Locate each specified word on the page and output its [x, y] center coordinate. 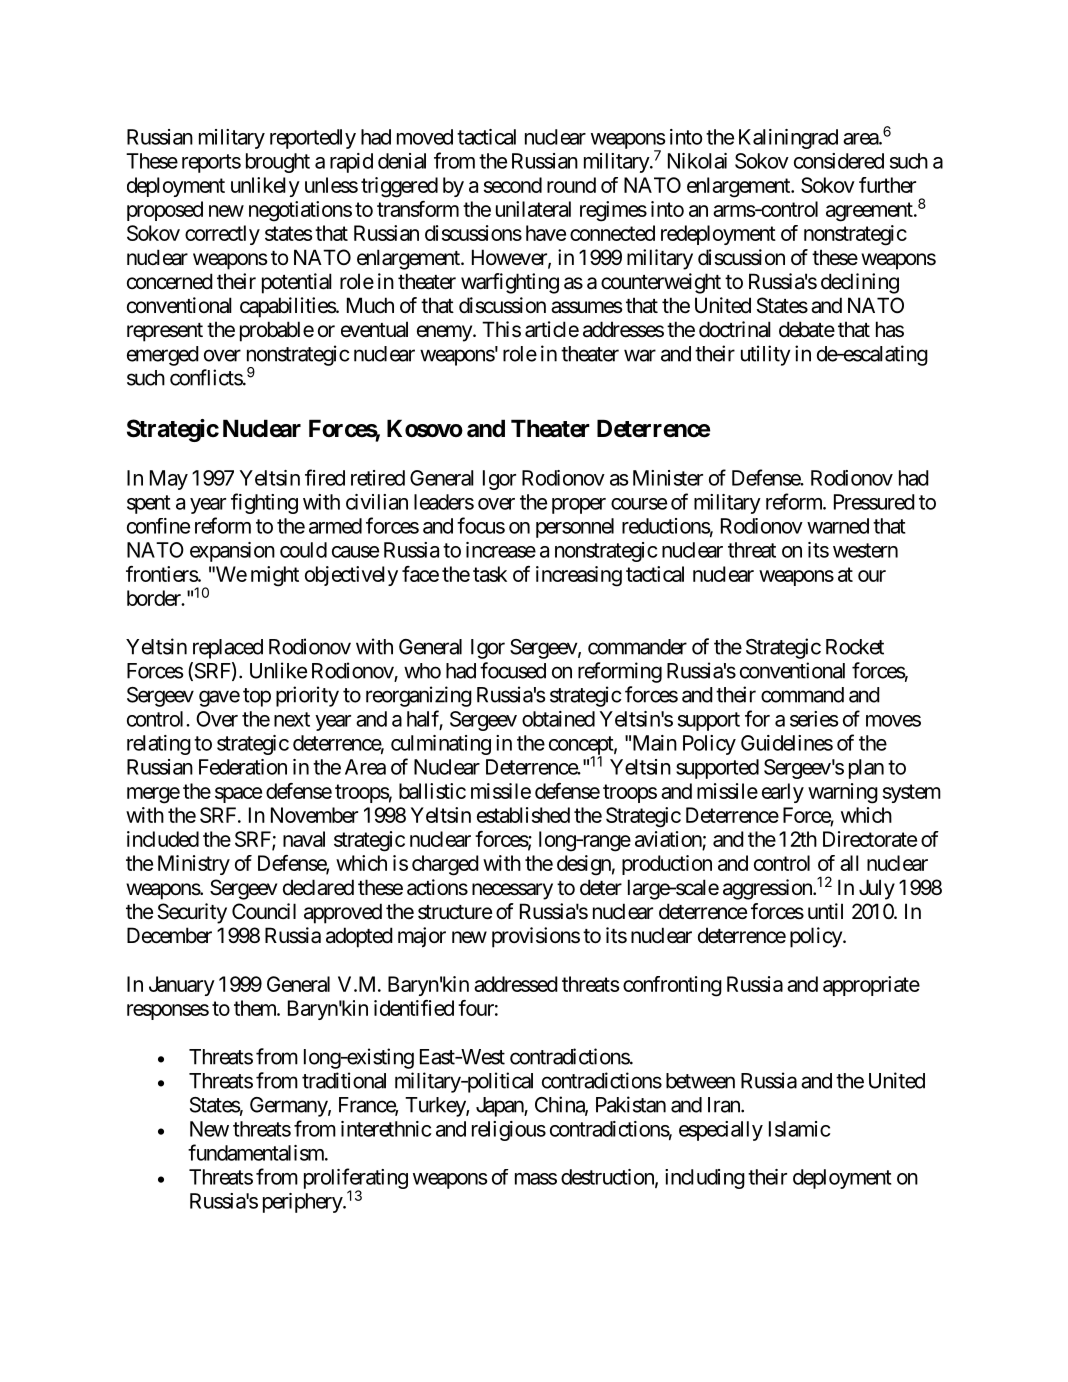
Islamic [799, 1129]
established [523, 815]
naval [304, 839]
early [783, 793]
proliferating [356, 1180]
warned [838, 526]
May [169, 480]
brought [278, 163]
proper [579, 506]
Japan [500, 1107]
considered [839, 161]
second [513, 185]
